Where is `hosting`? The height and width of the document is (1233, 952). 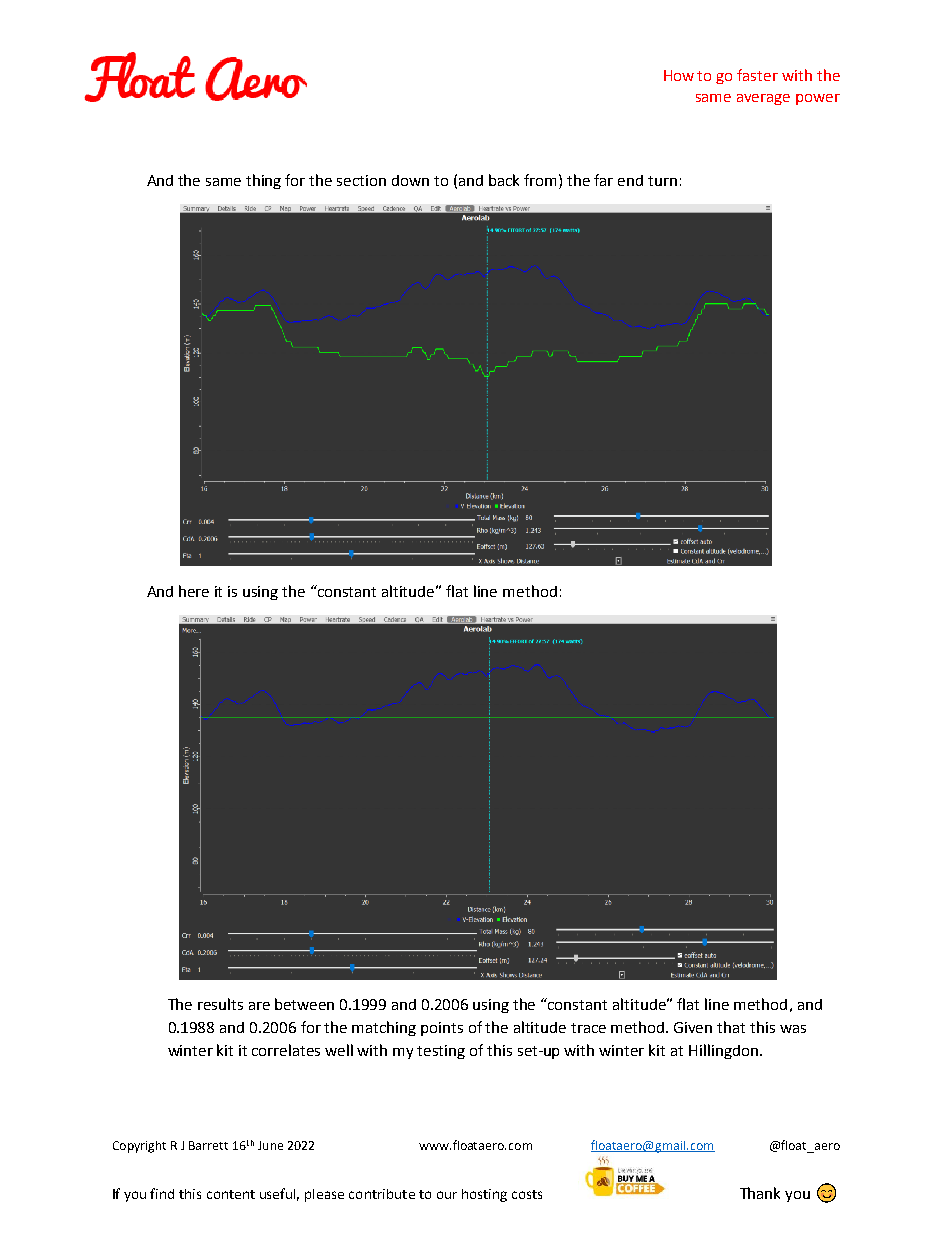
hosting is located at coordinates (484, 1195).
